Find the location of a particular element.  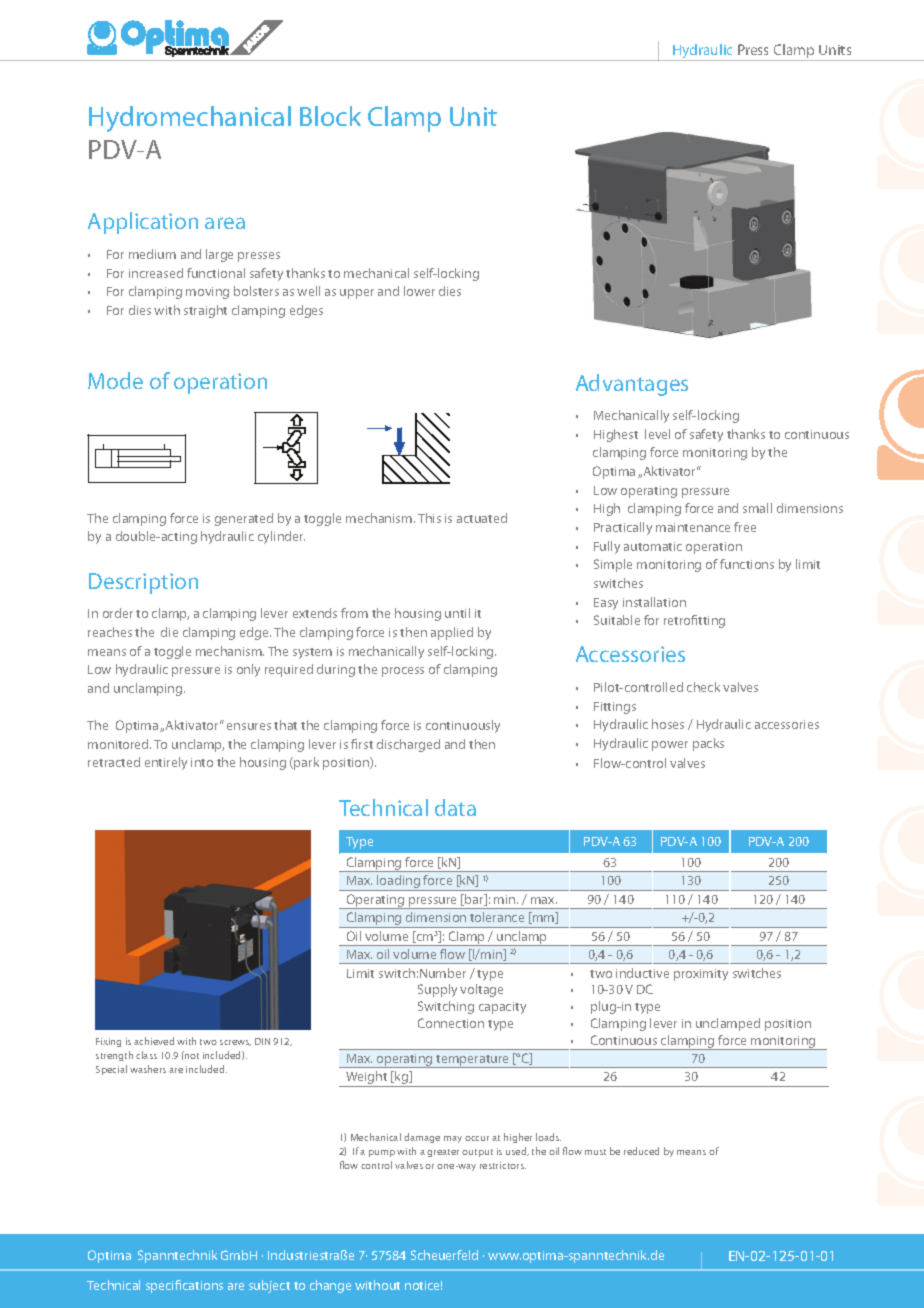

achieved is located at coordinates (154, 1041).
